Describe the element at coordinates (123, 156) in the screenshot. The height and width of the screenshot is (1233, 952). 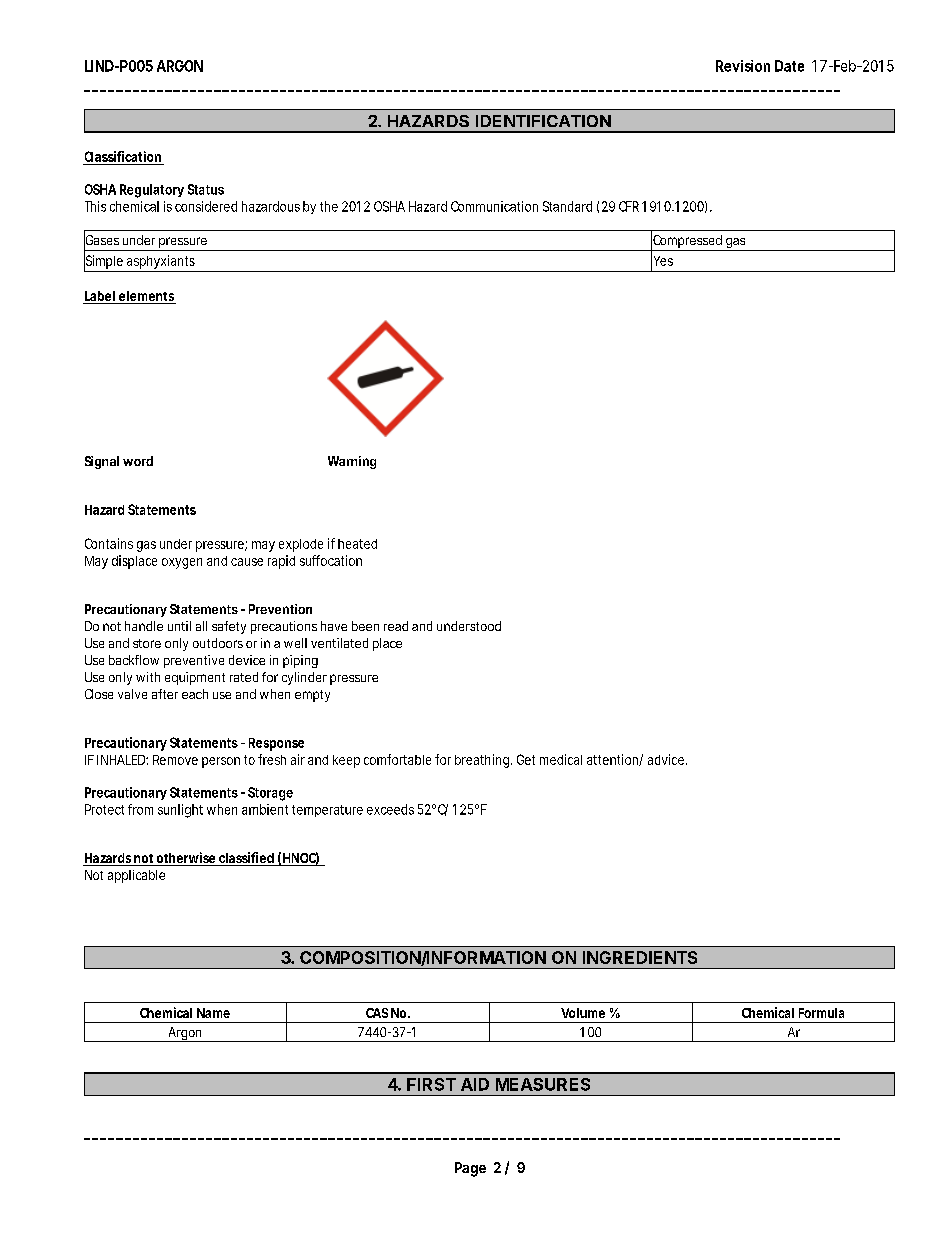
I see `Classification` at that location.
